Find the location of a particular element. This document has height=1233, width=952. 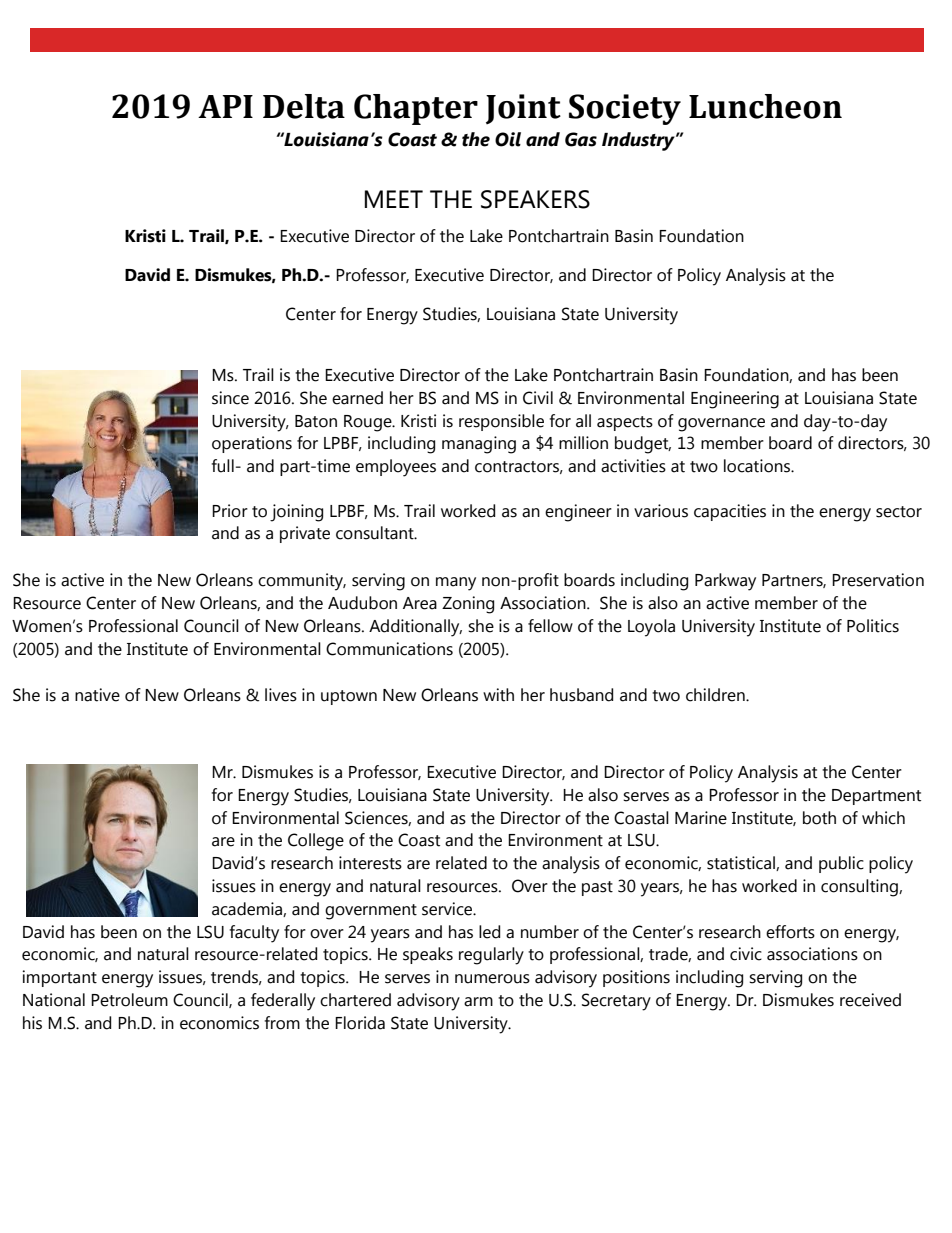

Luncheon is located at coordinates (765, 106).
